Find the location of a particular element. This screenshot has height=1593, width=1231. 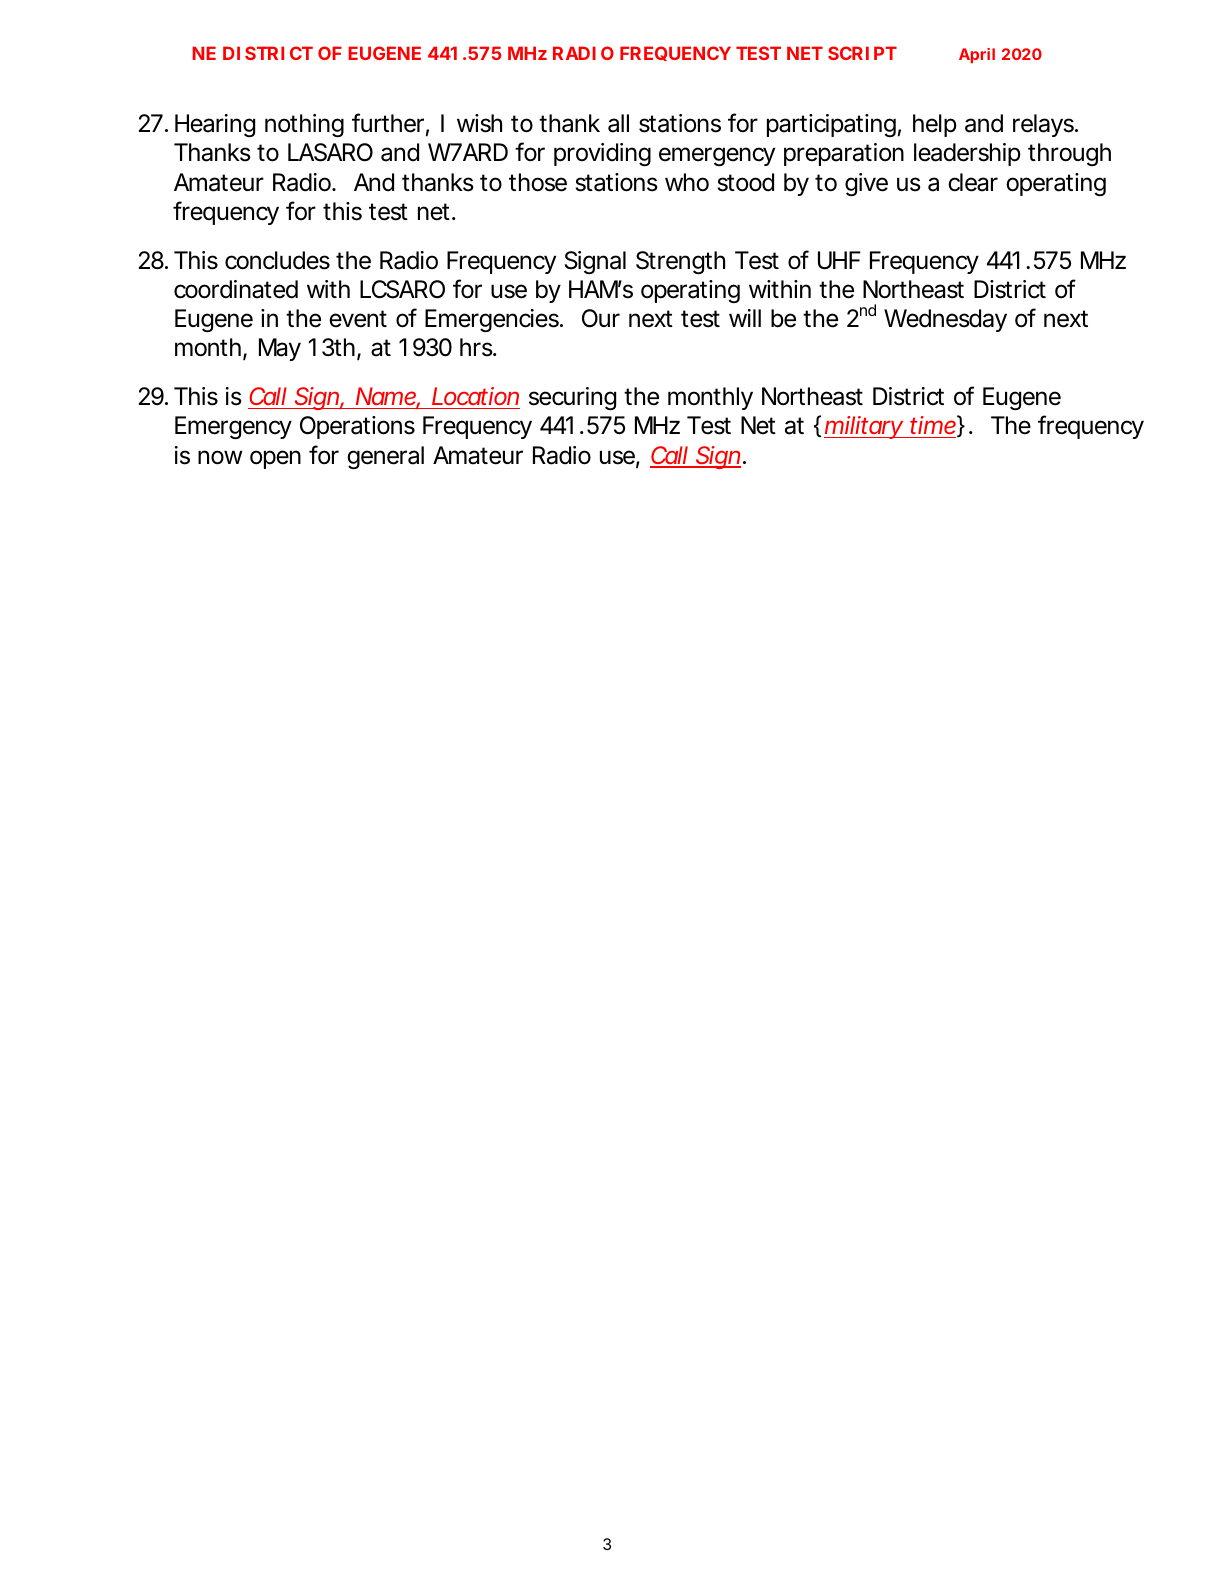

Strength is located at coordinates (680, 262).
